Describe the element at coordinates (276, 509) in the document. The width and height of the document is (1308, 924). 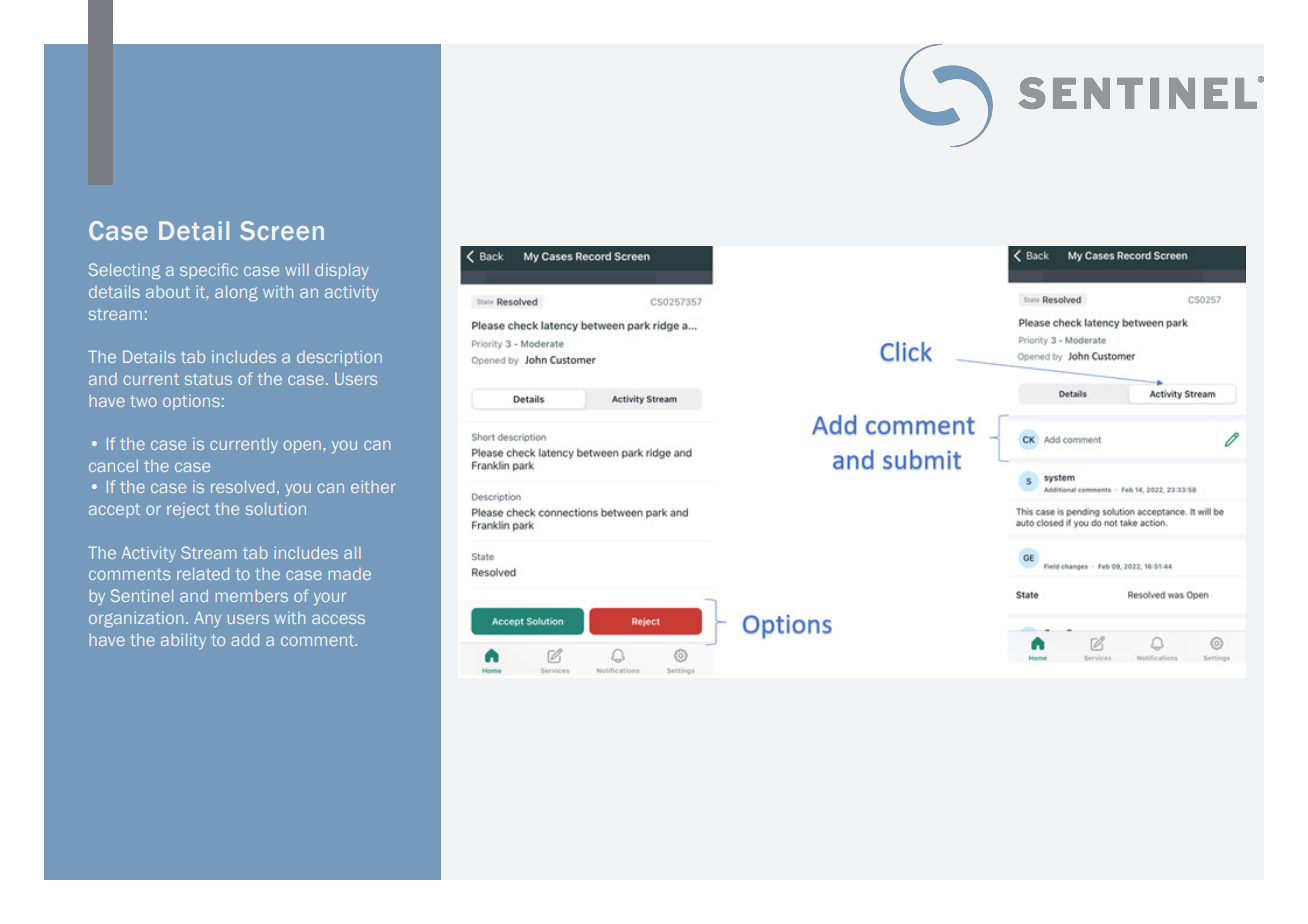
I see `solution` at that location.
